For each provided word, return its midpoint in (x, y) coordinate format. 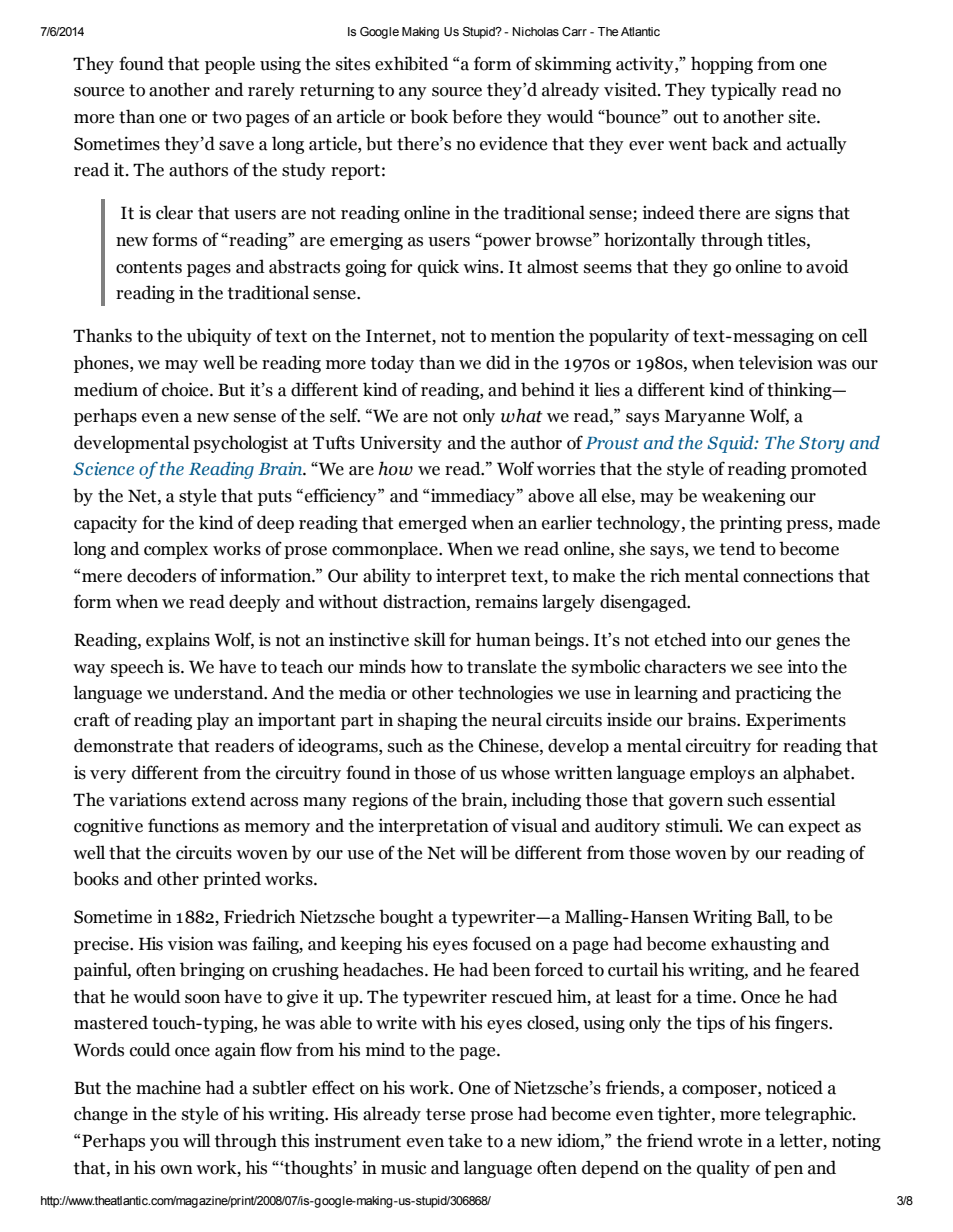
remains (506, 601)
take (465, 1140)
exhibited (412, 63)
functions (183, 825)
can (771, 828)
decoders (161, 575)
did (498, 362)
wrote (719, 1141)
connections (788, 575)
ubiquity (219, 337)
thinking (800, 391)
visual (534, 825)
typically (744, 91)
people (230, 65)
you (164, 1144)
